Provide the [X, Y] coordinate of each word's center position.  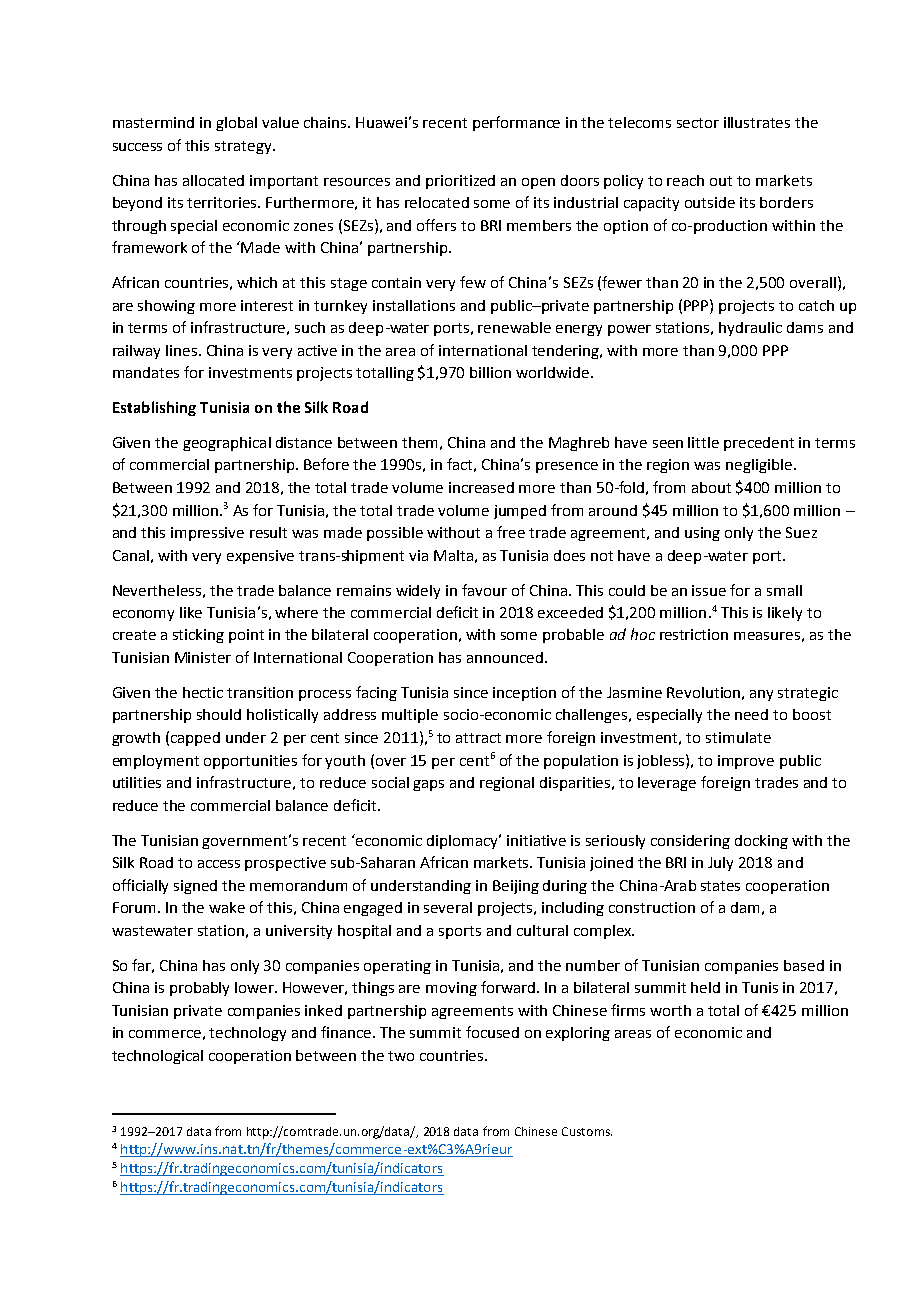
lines [183, 350]
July [720, 864]
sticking [198, 636]
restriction [694, 634]
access [219, 864]
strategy [244, 147]
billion [490, 372]
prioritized [460, 182]
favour [484, 590]
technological [157, 1057]
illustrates [757, 122]
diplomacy [464, 841]
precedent [759, 444]
